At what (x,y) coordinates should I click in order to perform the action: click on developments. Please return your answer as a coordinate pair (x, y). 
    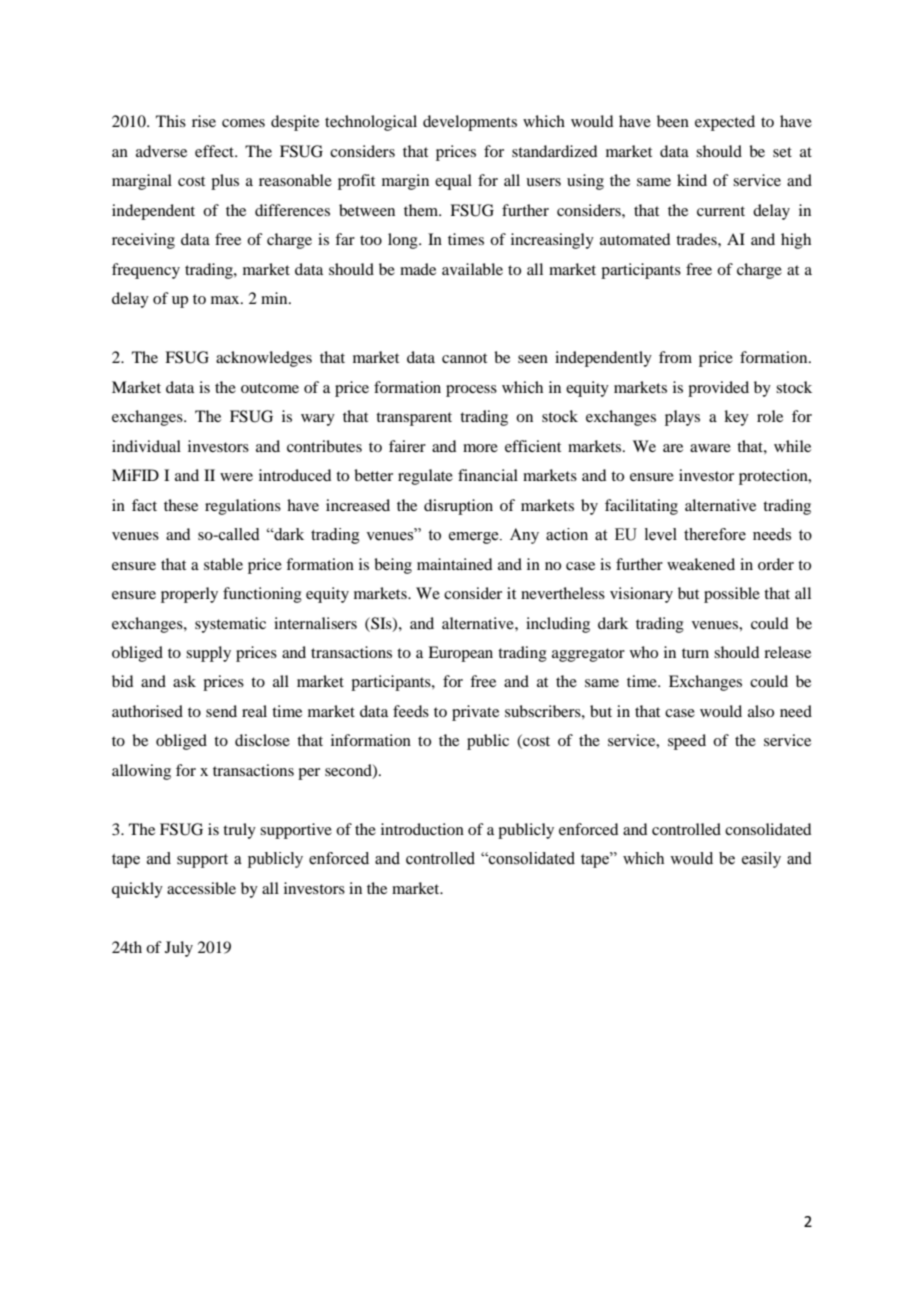
    Looking at the image, I should click on (470, 123).
